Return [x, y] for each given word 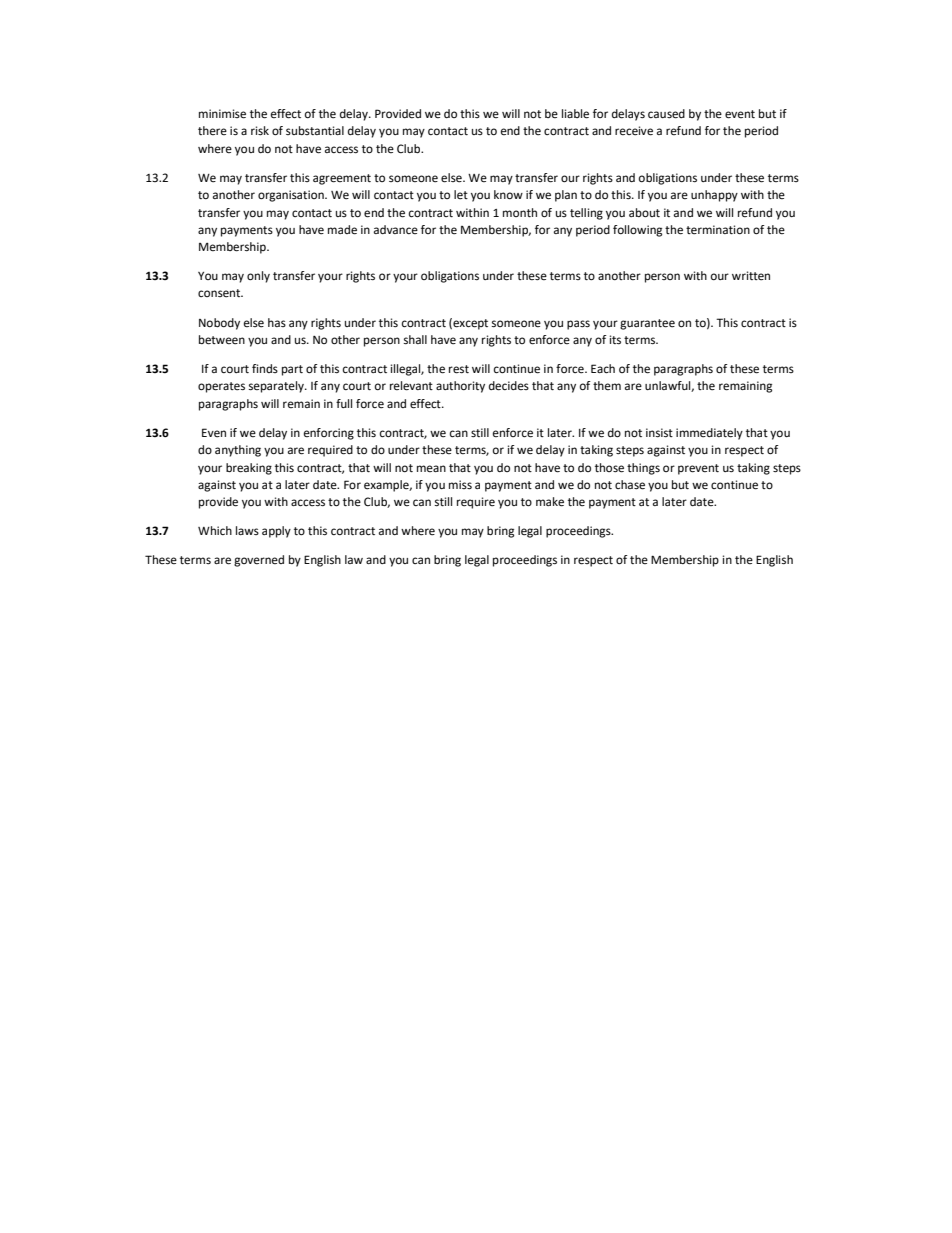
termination [718, 230]
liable [575, 114]
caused [666, 114]
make [550, 502]
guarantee [647, 324]
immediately [709, 434]
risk [260, 131]
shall [415, 340]
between [222, 340]
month [520, 212]
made [342, 230]
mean [431, 468]
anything [238, 451]
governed [259, 561]
